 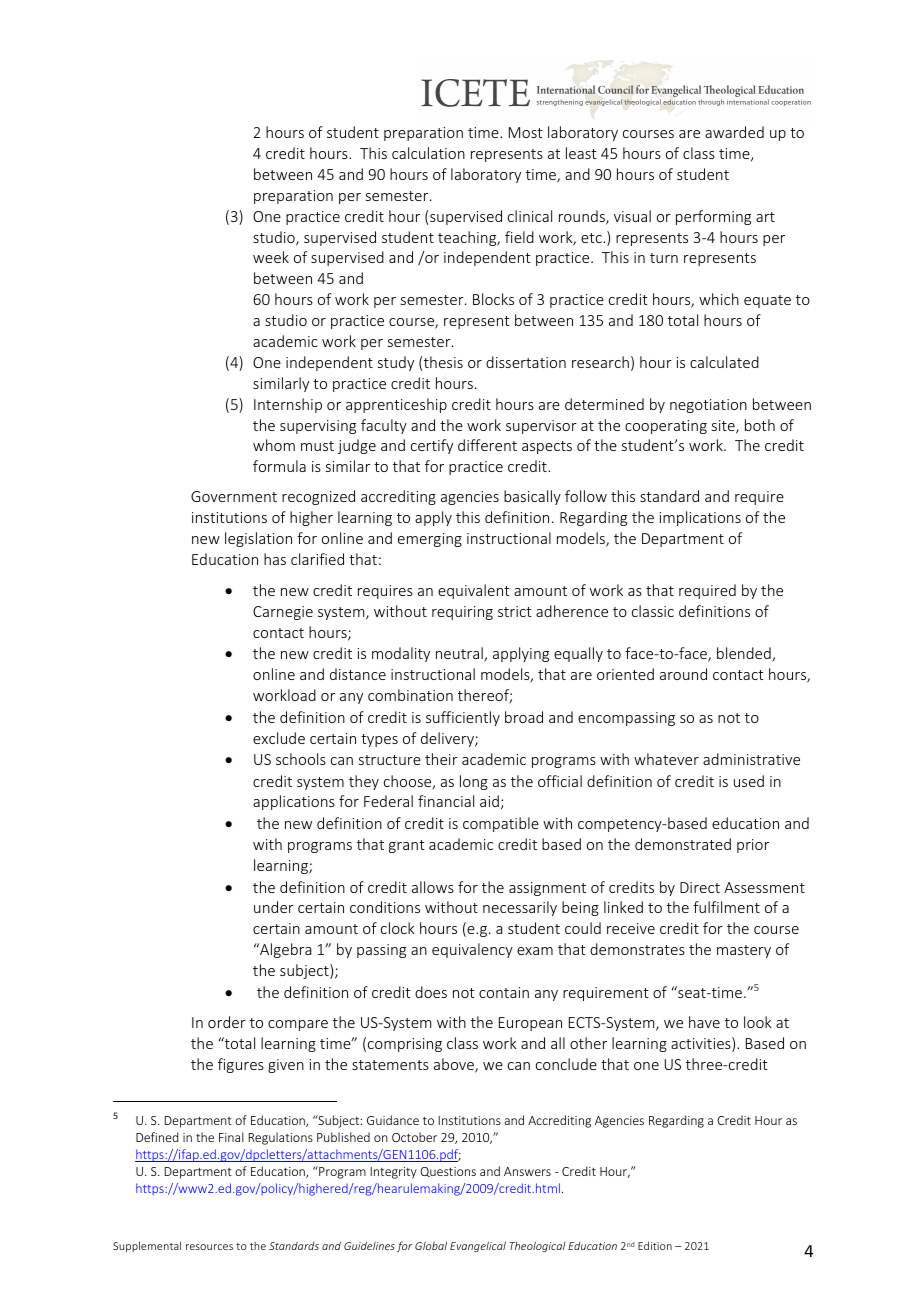 I want to click on resources, so click(x=209, y=1247).
